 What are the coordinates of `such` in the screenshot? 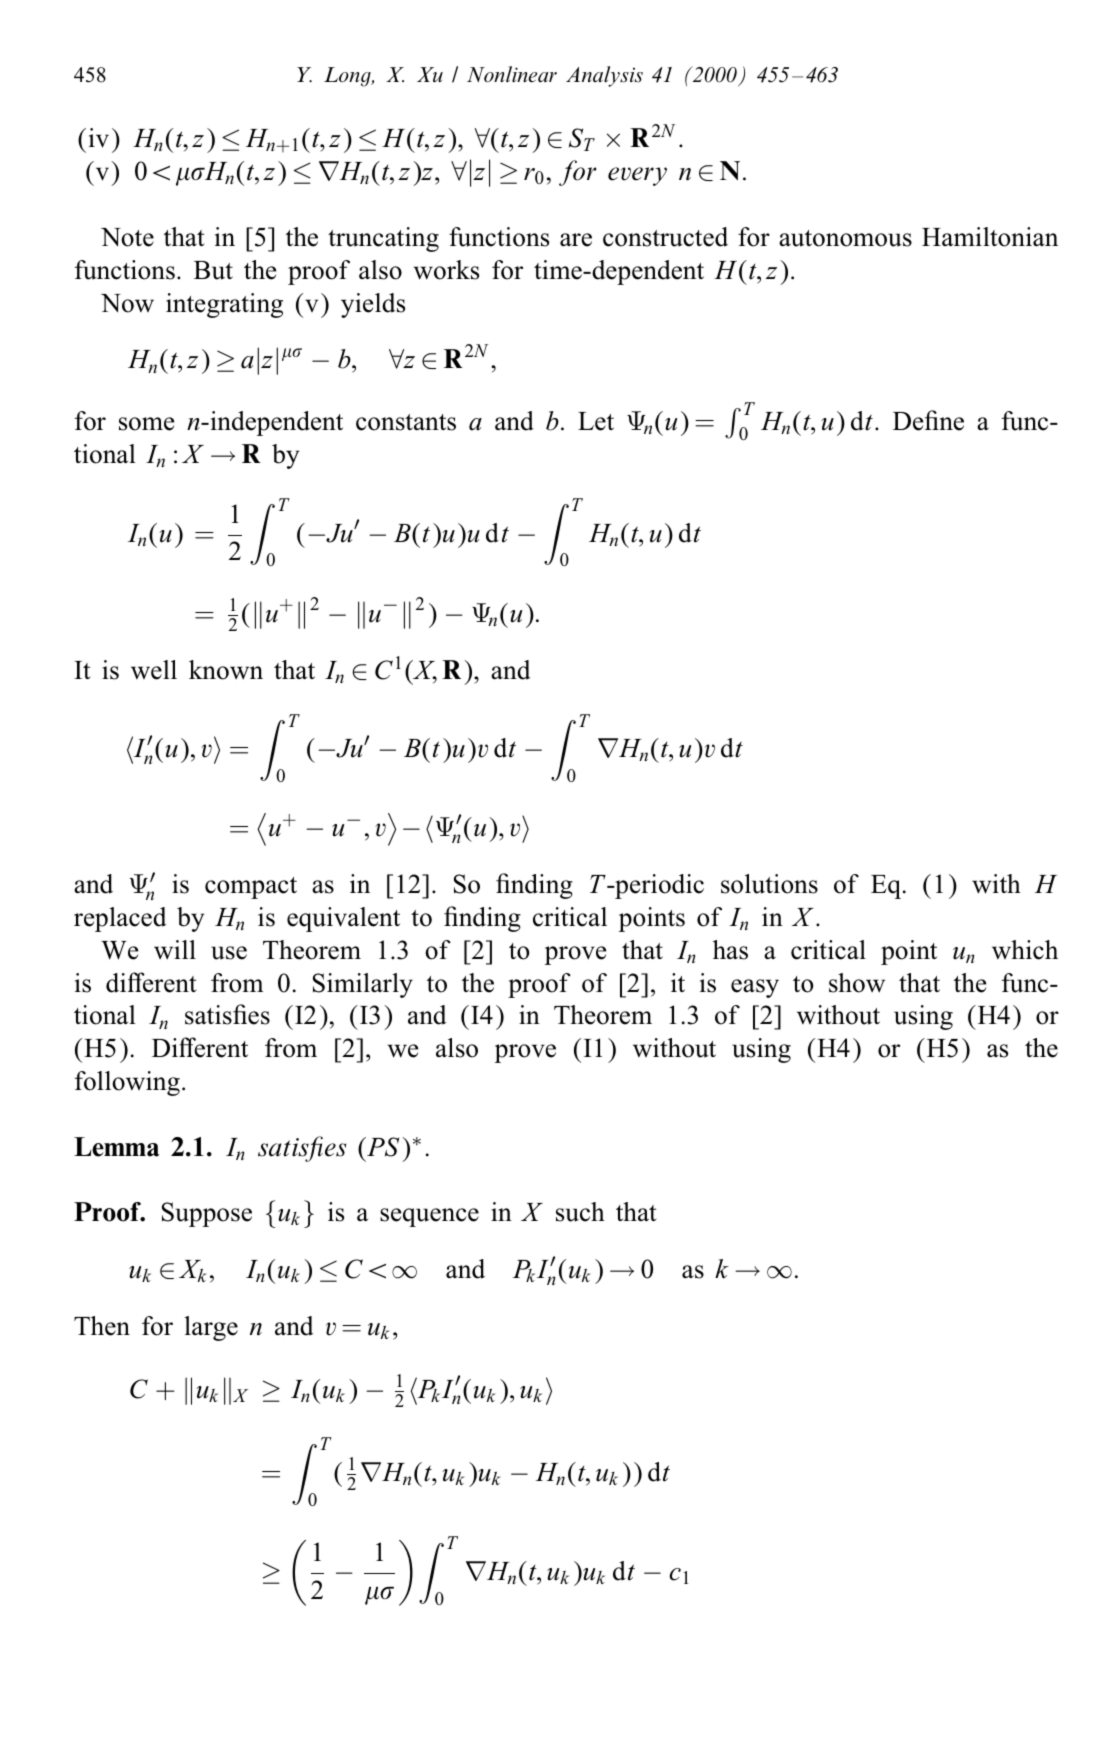 It's located at (580, 1212).
